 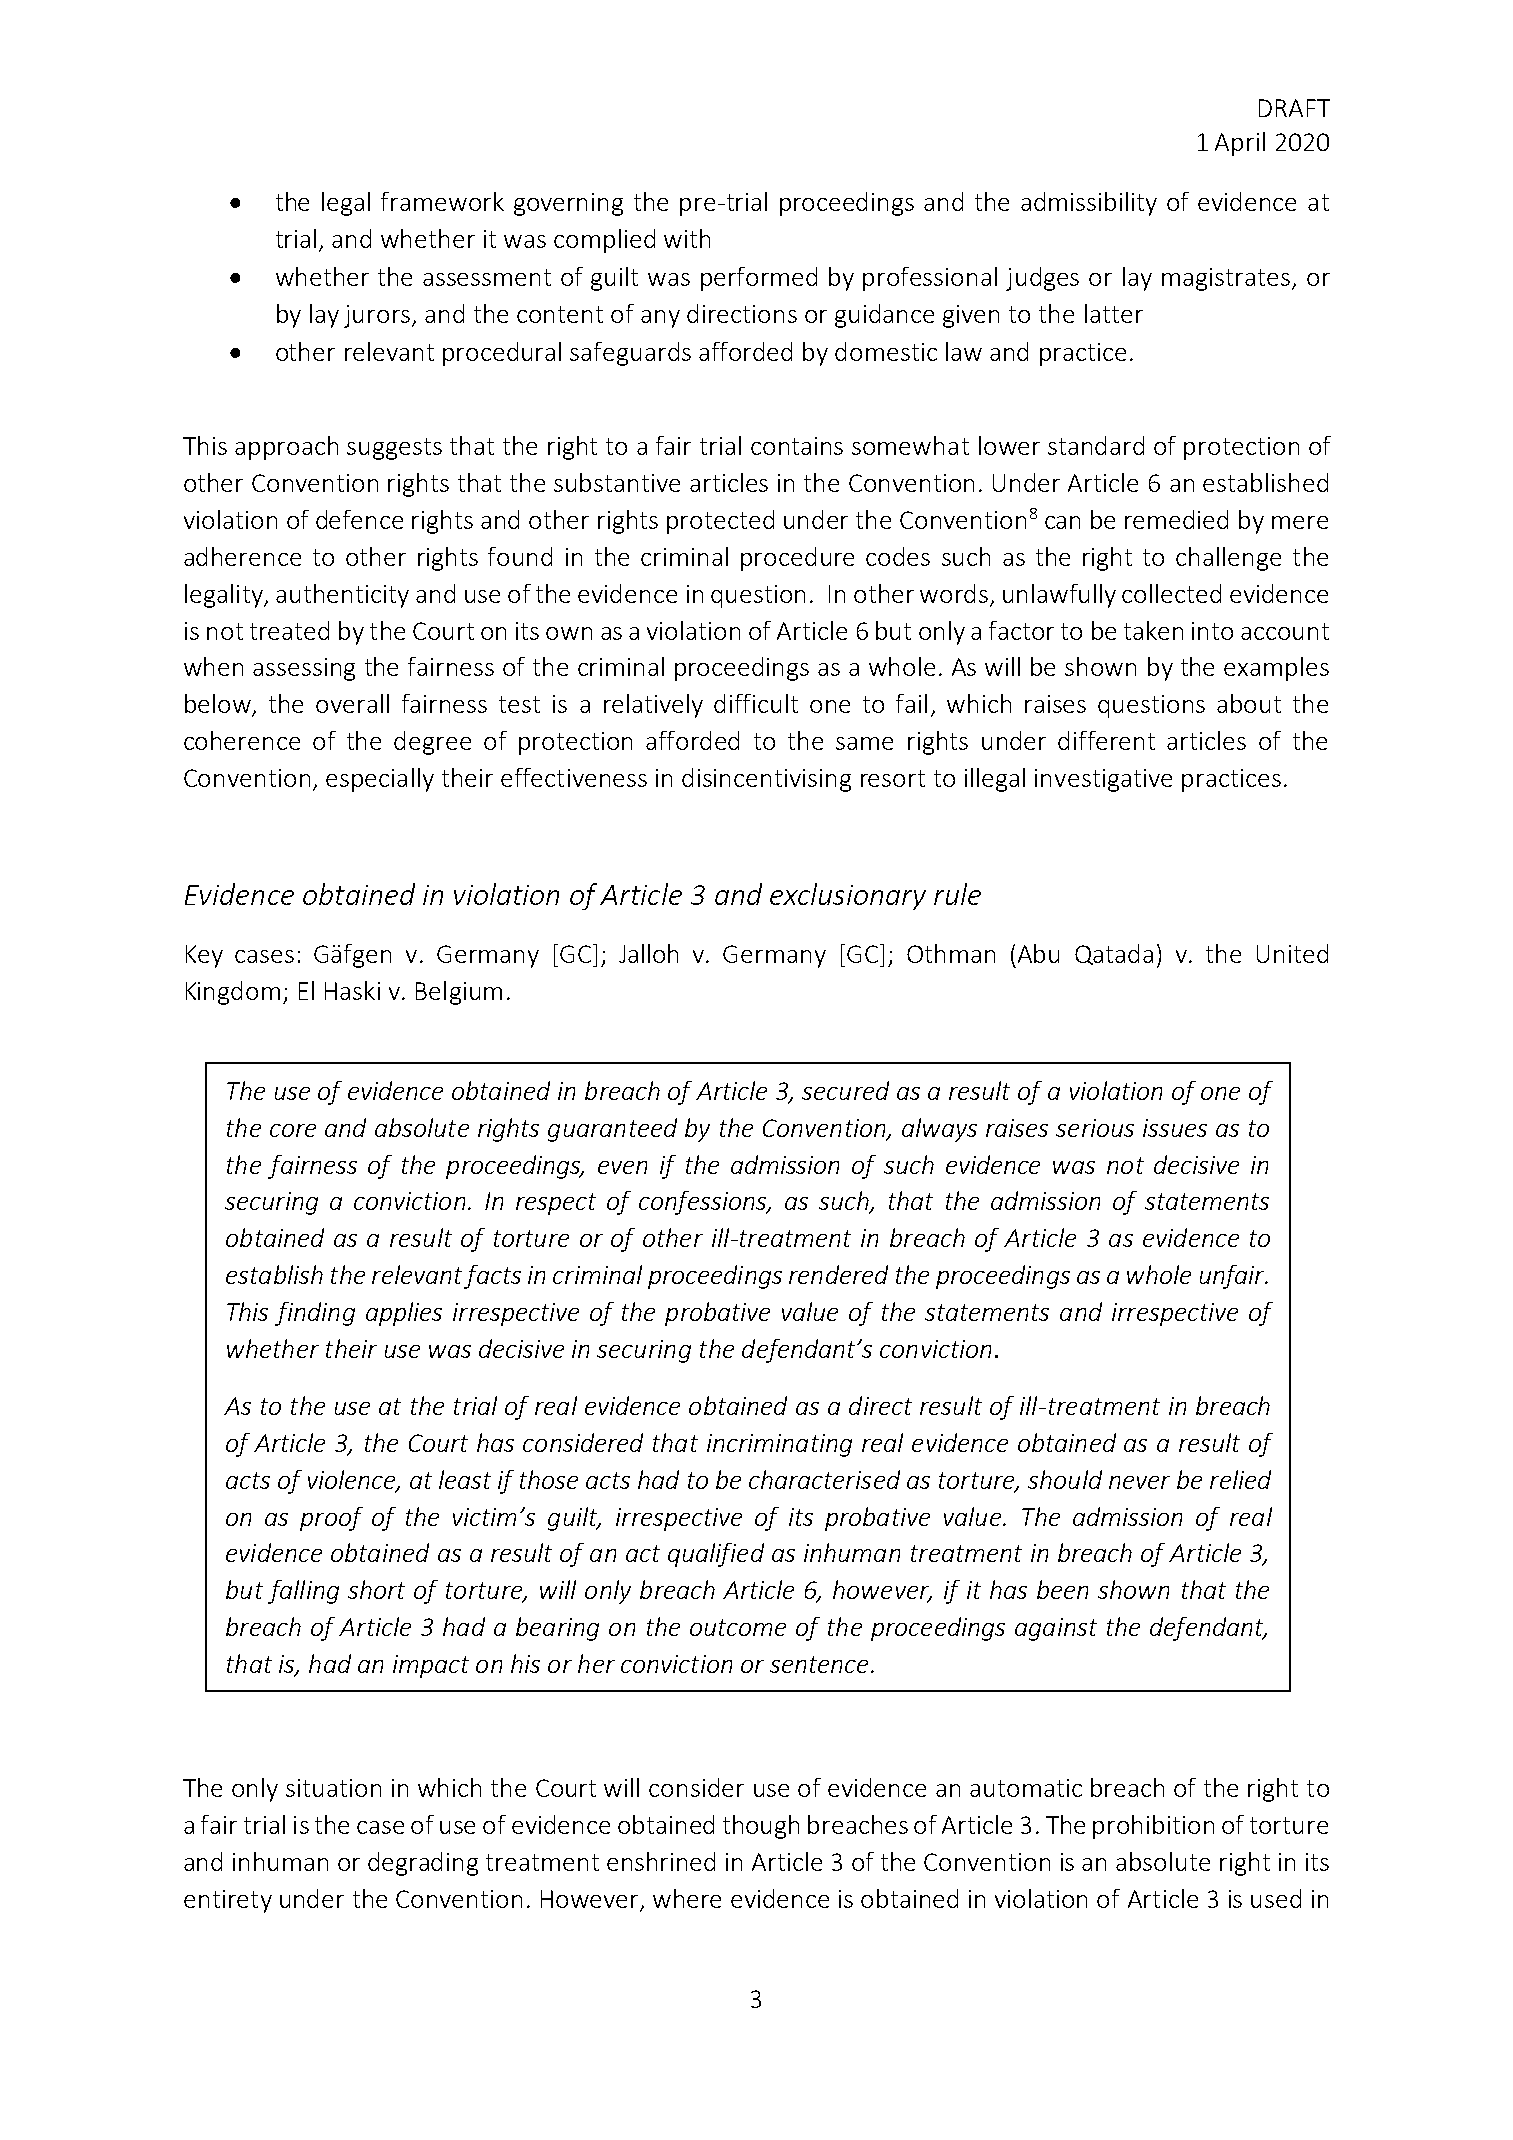 I want to click on Belgium, so click(x=459, y=993).
